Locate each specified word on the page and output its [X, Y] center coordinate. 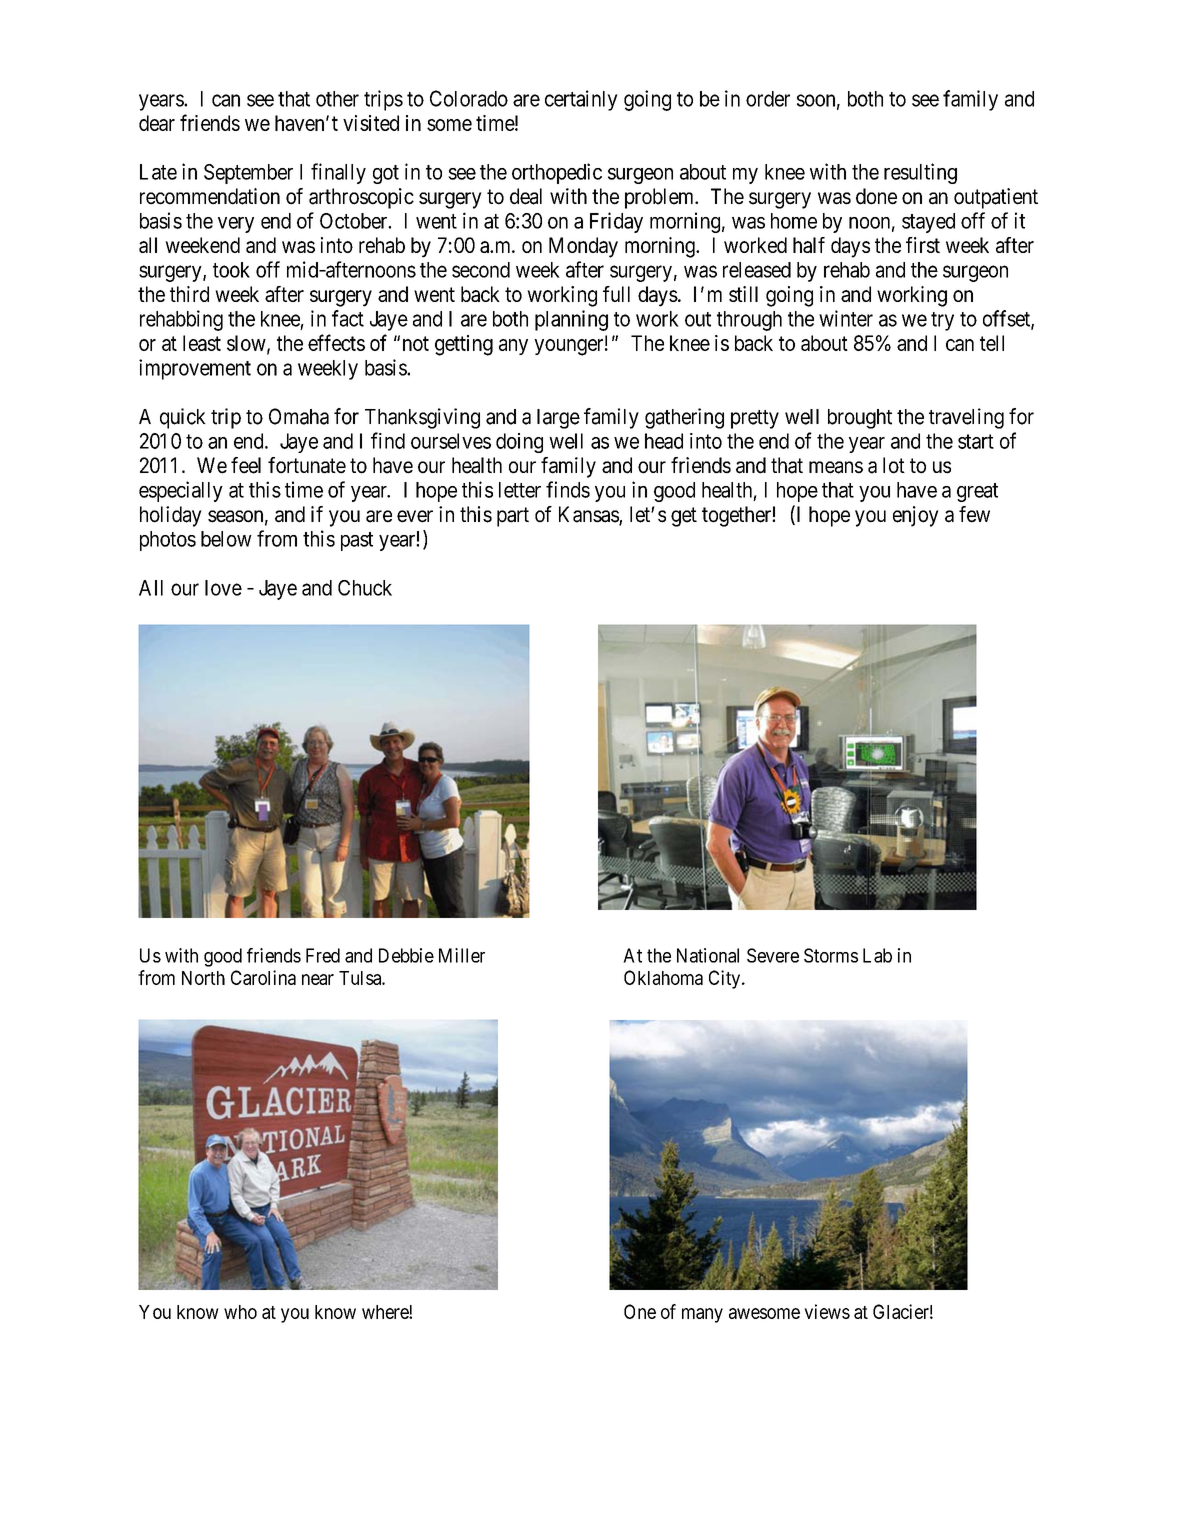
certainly [581, 100]
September [248, 174]
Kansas [589, 515]
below [226, 539]
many [702, 1315]
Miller [462, 955]
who [240, 1312]
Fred [323, 955]
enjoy [916, 516]
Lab [877, 955]
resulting [920, 173]
